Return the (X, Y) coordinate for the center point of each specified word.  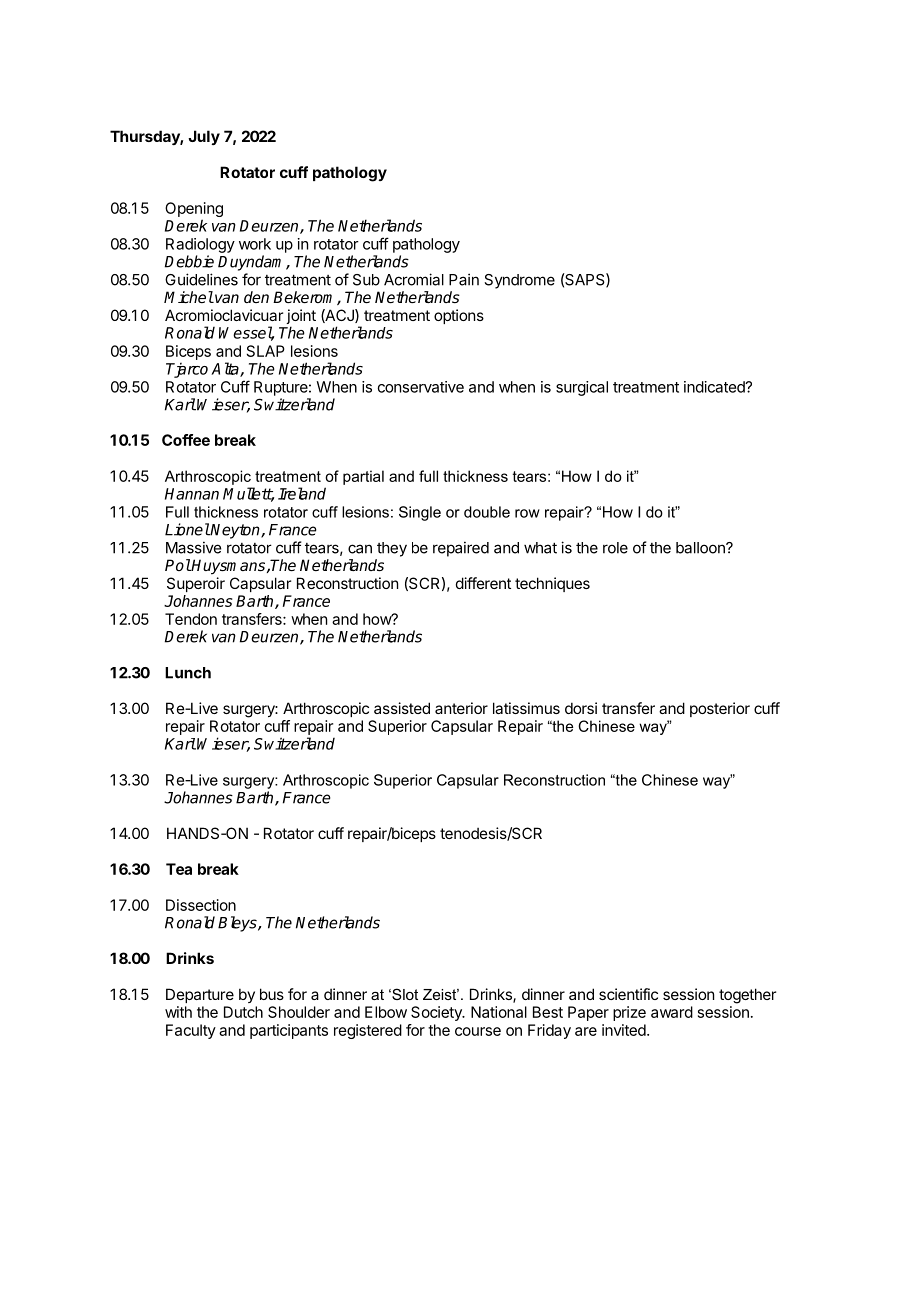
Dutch (243, 1012)
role (615, 548)
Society (437, 1013)
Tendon (191, 619)
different (483, 583)
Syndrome (519, 281)
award (672, 1012)
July (204, 137)
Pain (464, 279)
